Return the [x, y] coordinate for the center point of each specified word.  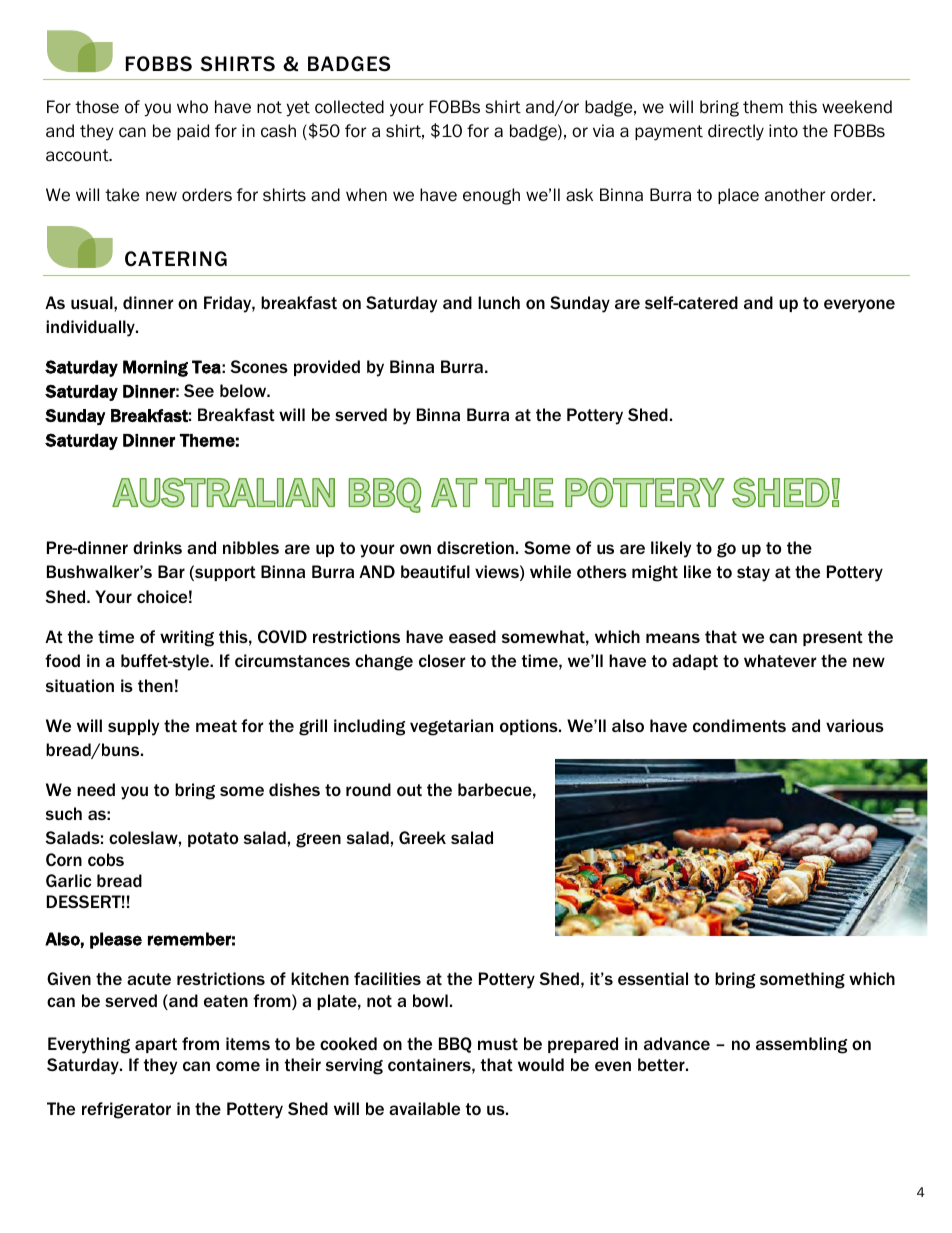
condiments [739, 725]
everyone [859, 306]
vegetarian [451, 727]
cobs [106, 859]
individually [91, 328]
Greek [422, 837]
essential [653, 978]
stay [753, 574]
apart [156, 1045]
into [783, 131]
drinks [157, 547]
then [155, 685]
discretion [475, 547]
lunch [499, 302]
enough [491, 196]
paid [193, 132]
